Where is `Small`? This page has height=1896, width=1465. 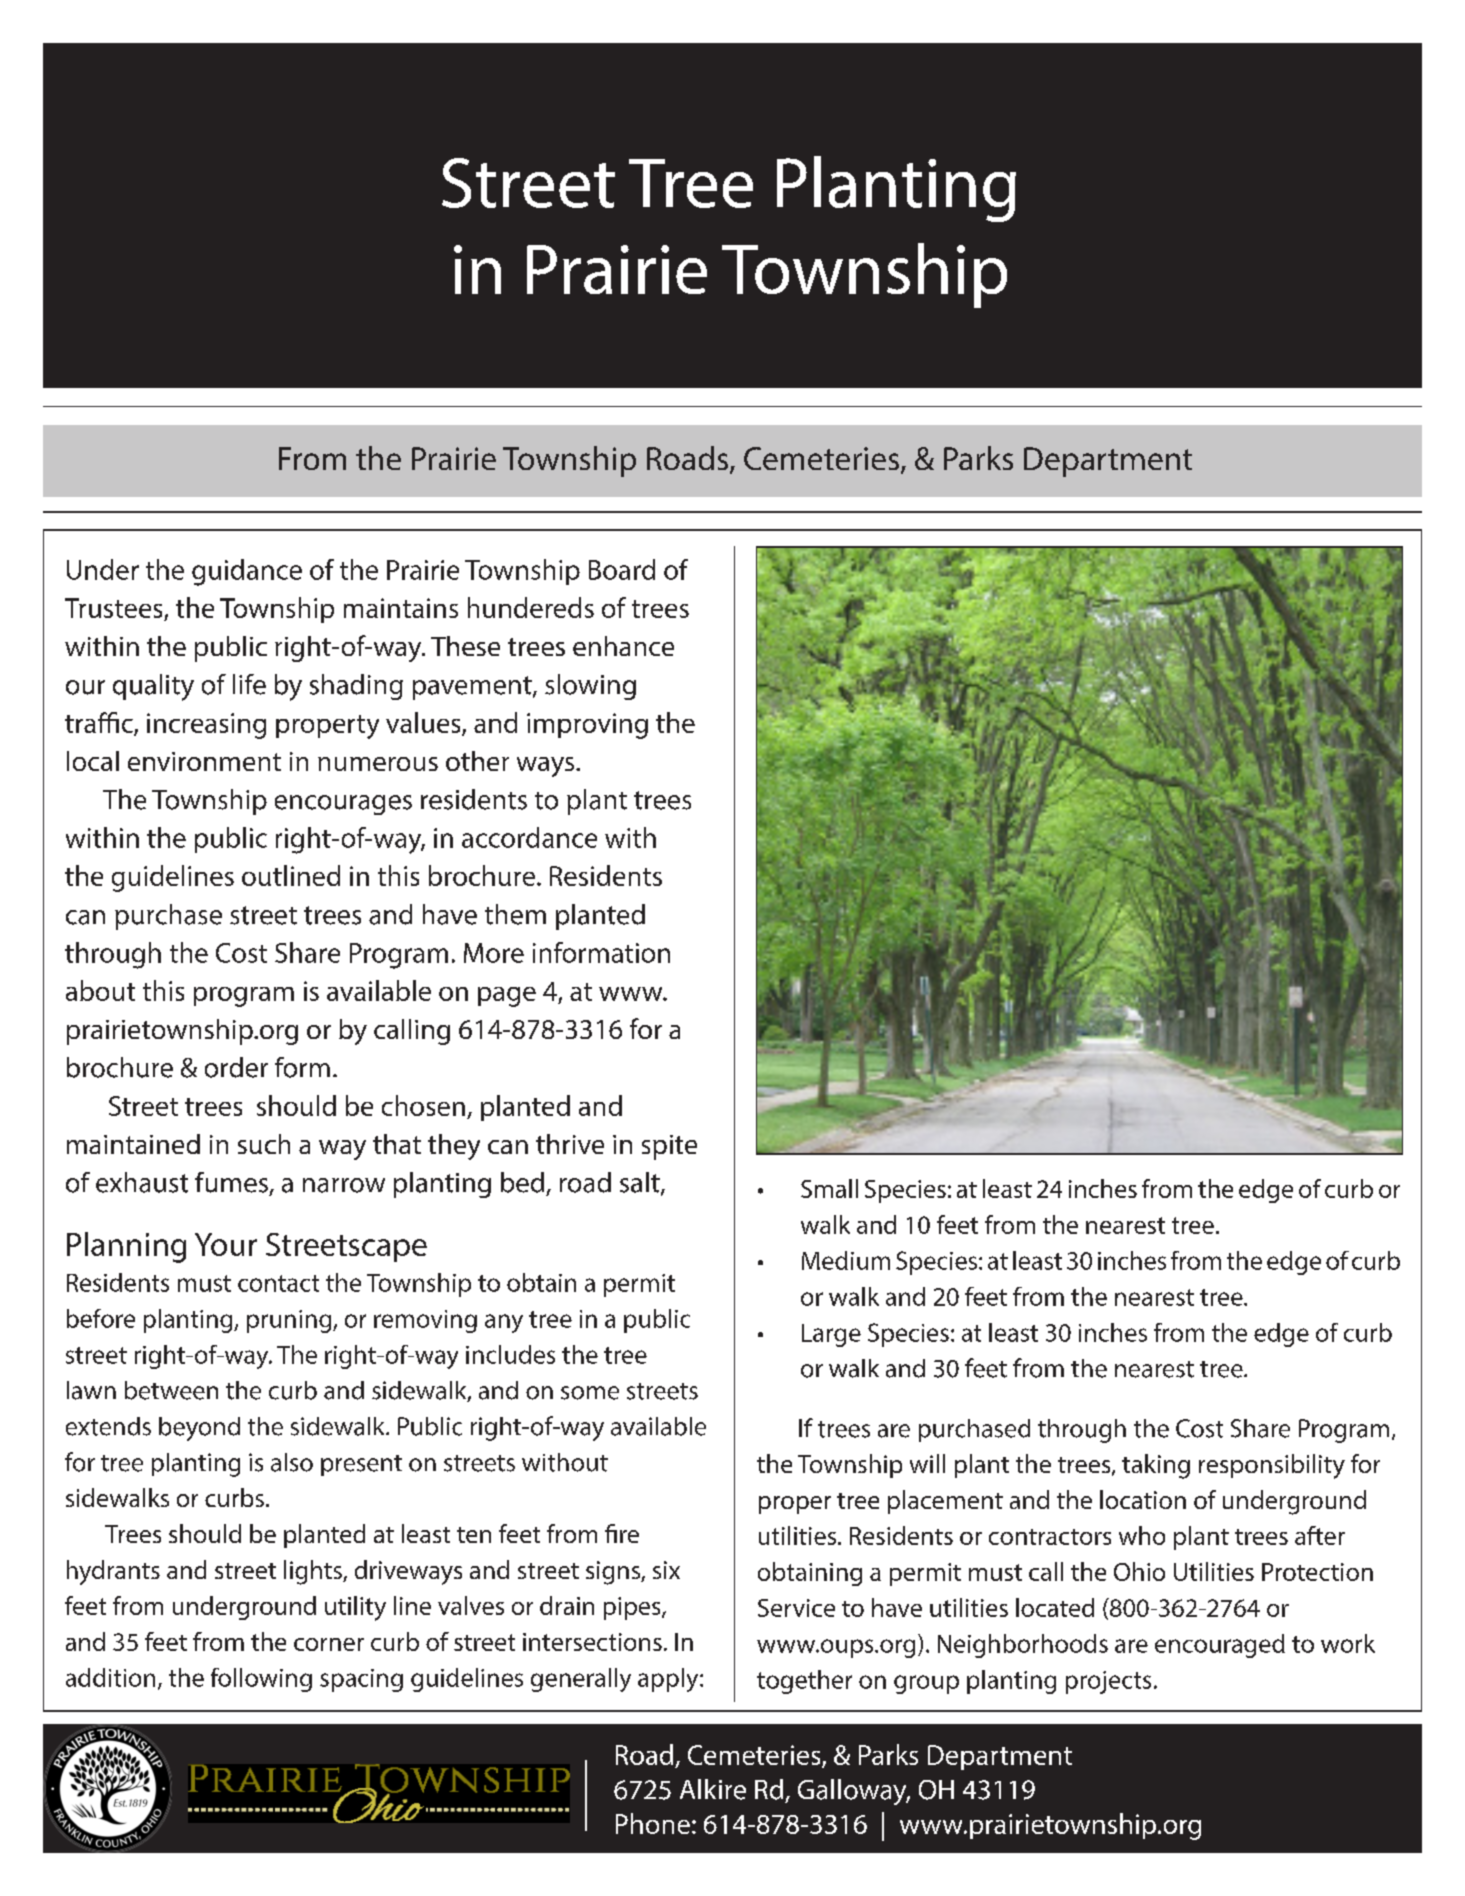
Small is located at coordinates (829, 1188).
